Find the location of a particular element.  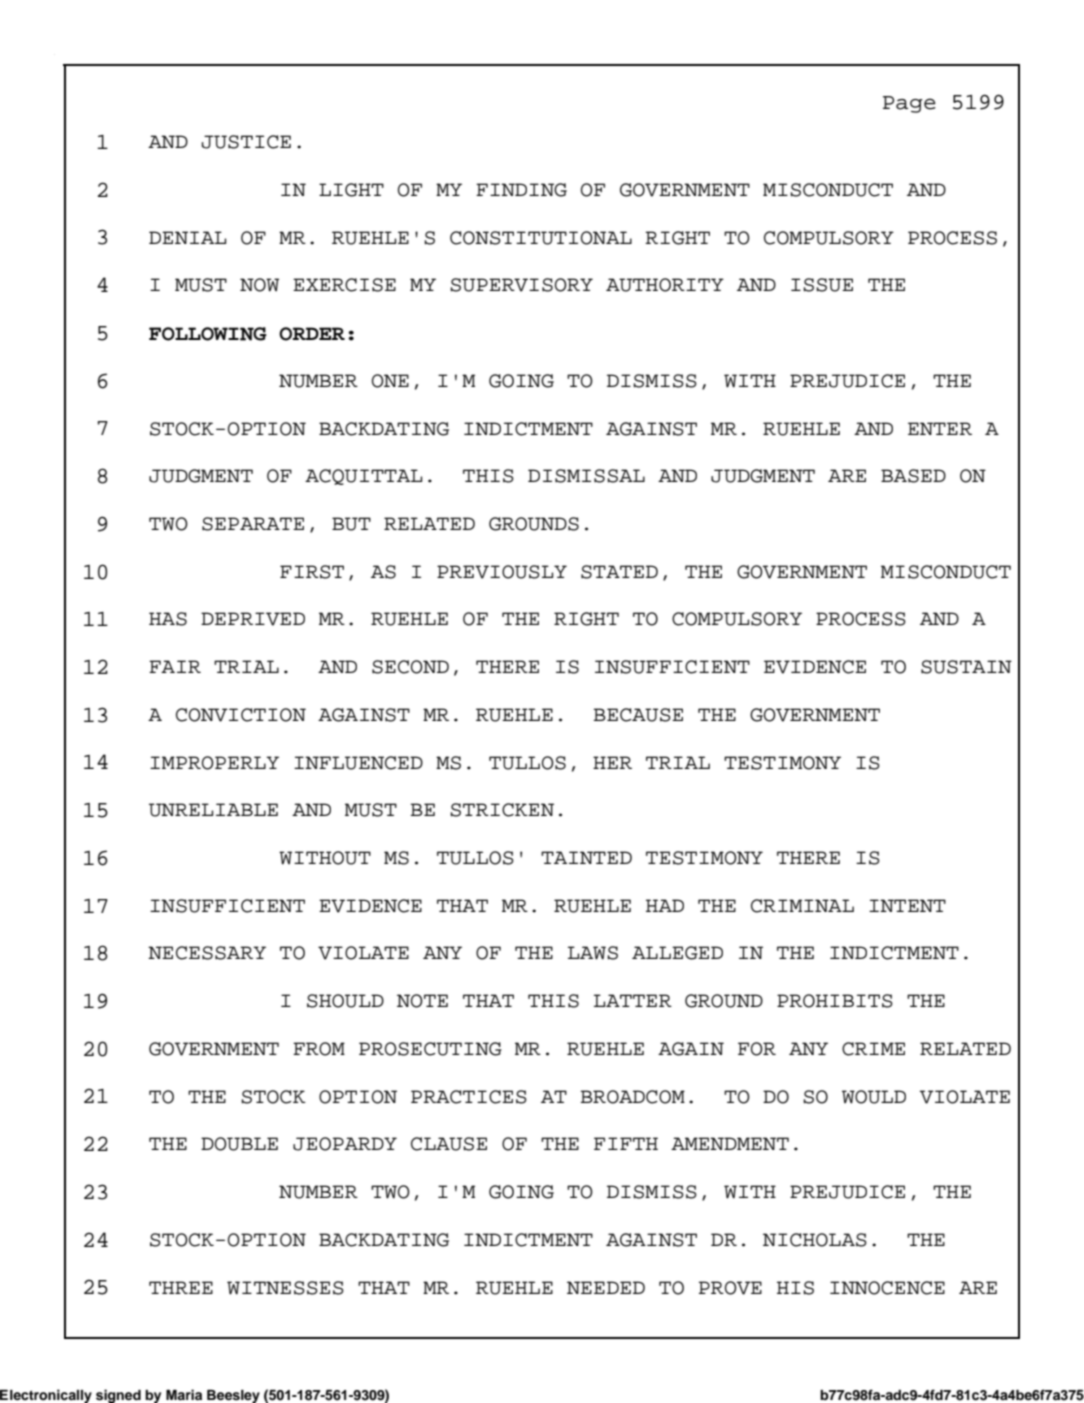

FROM is located at coordinates (319, 1049).
